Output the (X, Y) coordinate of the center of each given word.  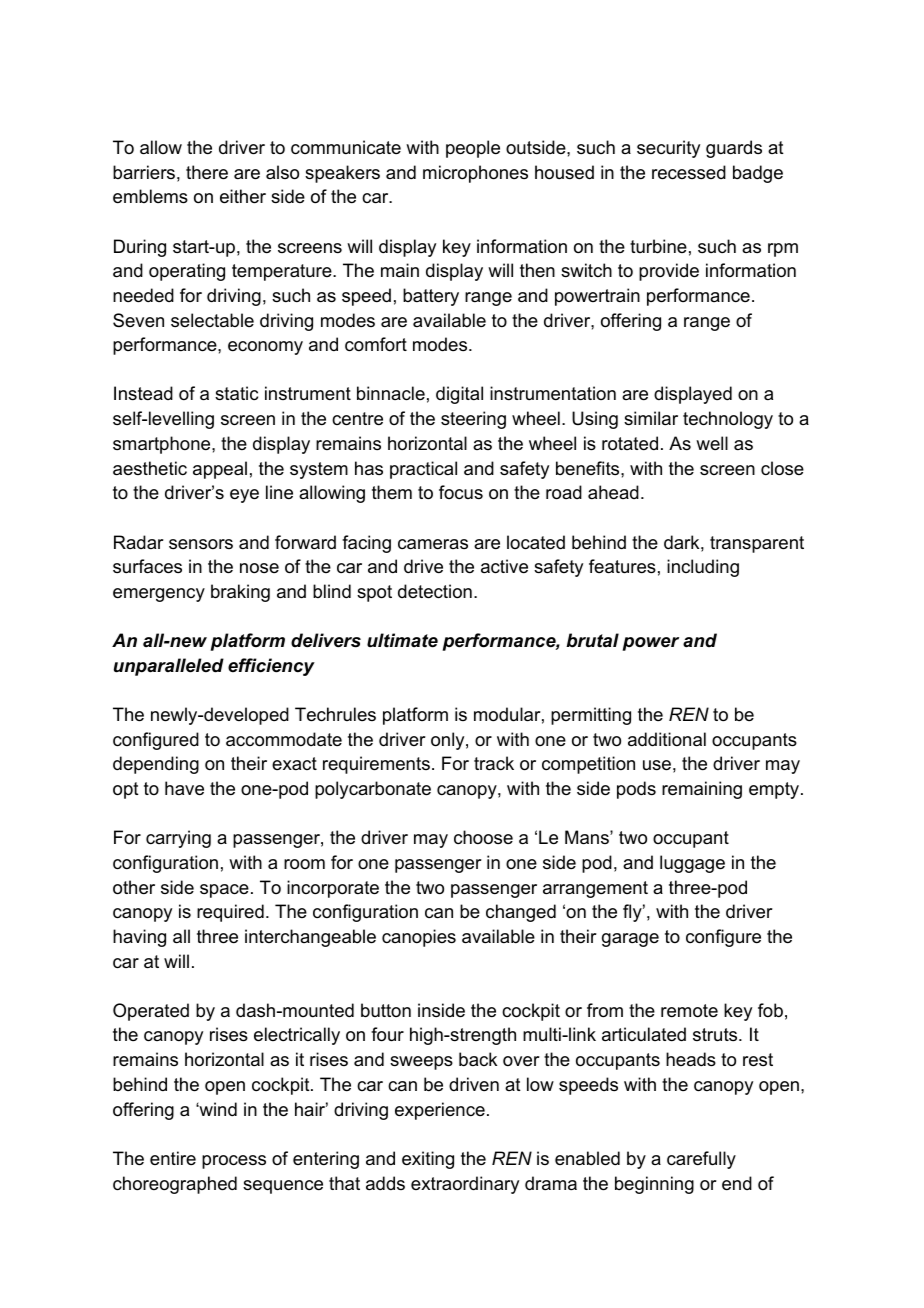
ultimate (402, 640)
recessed (689, 172)
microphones (475, 174)
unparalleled (169, 667)
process (234, 1162)
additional (667, 739)
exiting (428, 1160)
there (207, 172)
